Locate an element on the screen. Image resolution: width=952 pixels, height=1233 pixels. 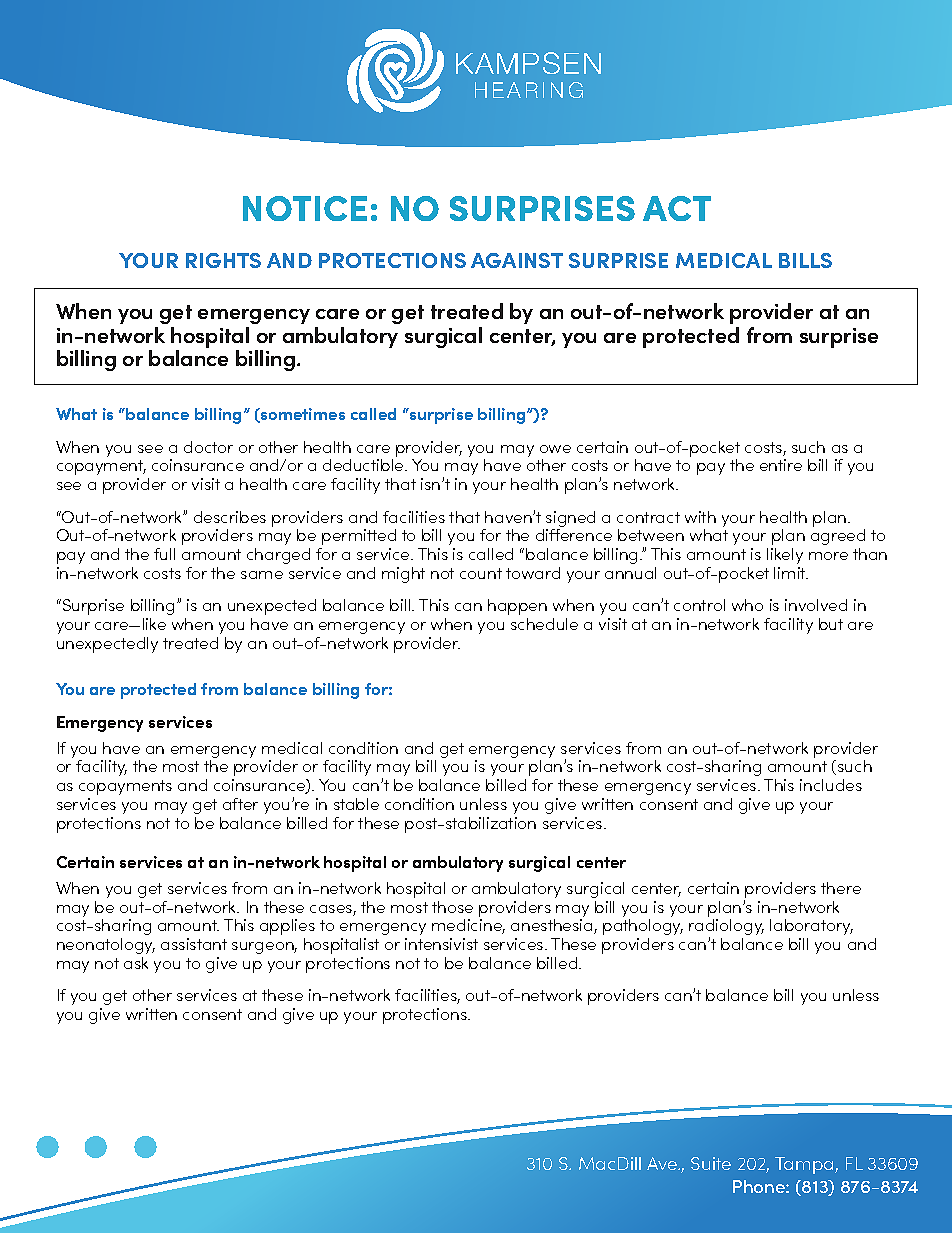
after is located at coordinates (240, 804).
